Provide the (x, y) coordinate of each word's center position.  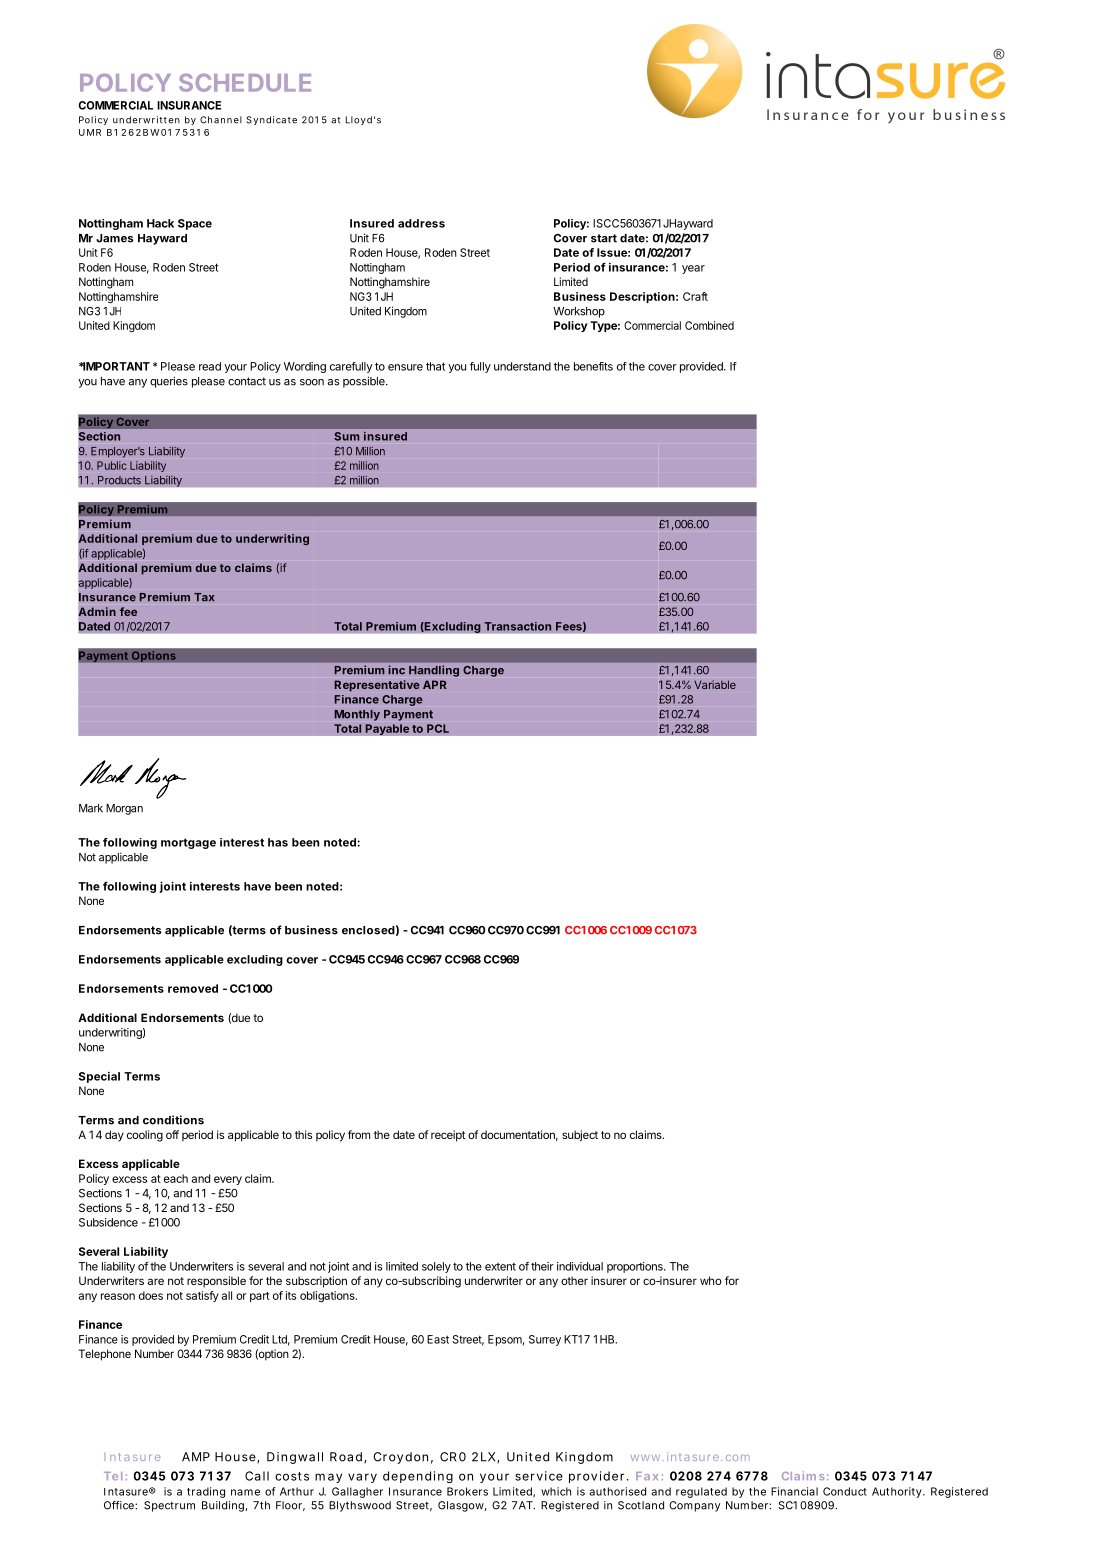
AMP (196, 1457)
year (693, 269)
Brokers (467, 1491)
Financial (794, 1491)
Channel (221, 120)
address (421, 223)
